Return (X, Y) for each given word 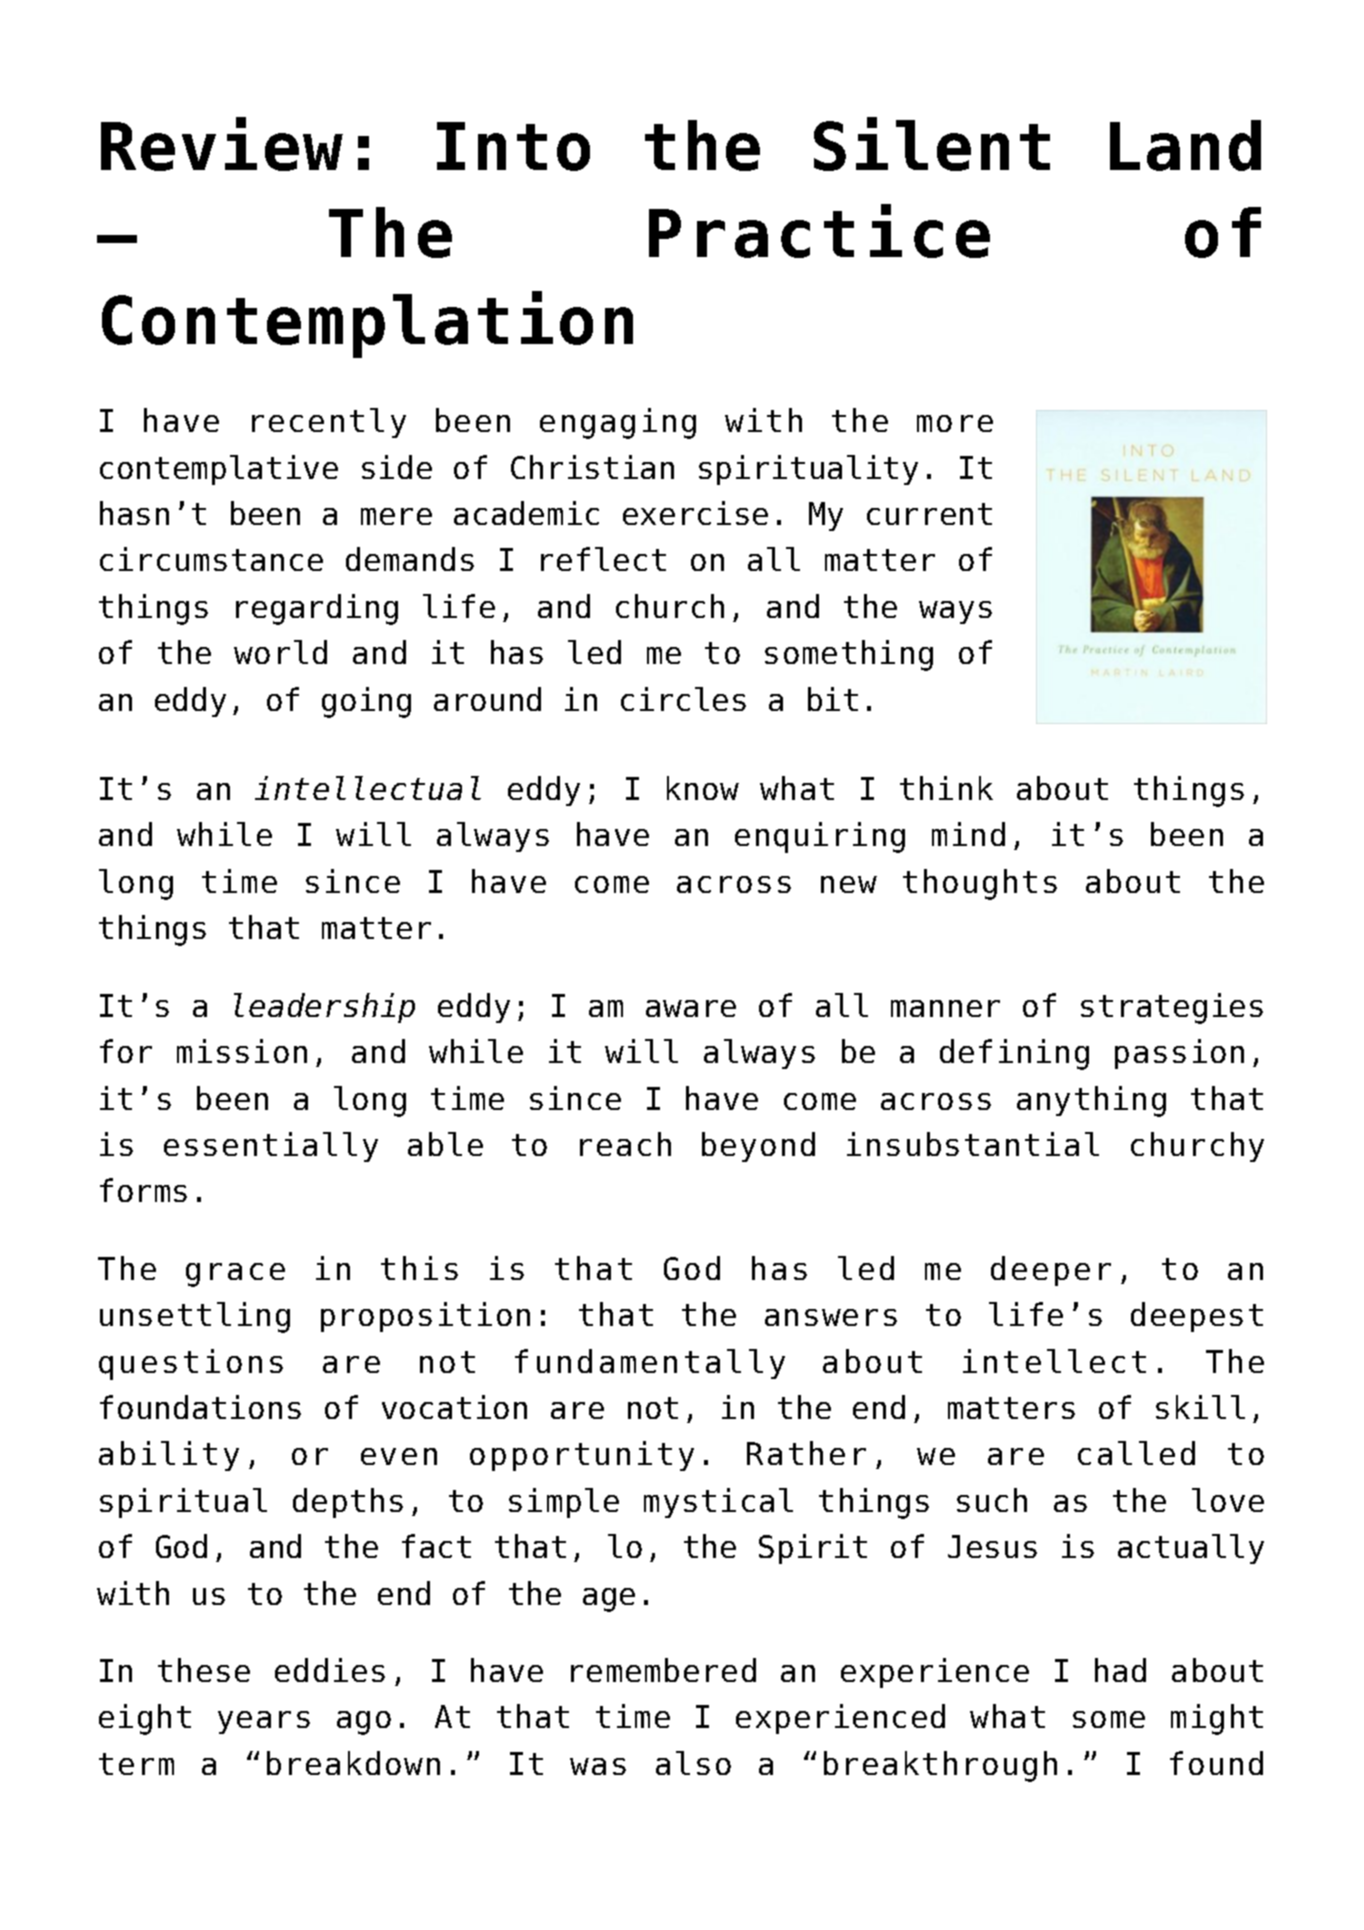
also (693, 1763)
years (264, 1722)
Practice (819, 231)
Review (222, 144)
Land (1185, 145)
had (1120, 1670)
